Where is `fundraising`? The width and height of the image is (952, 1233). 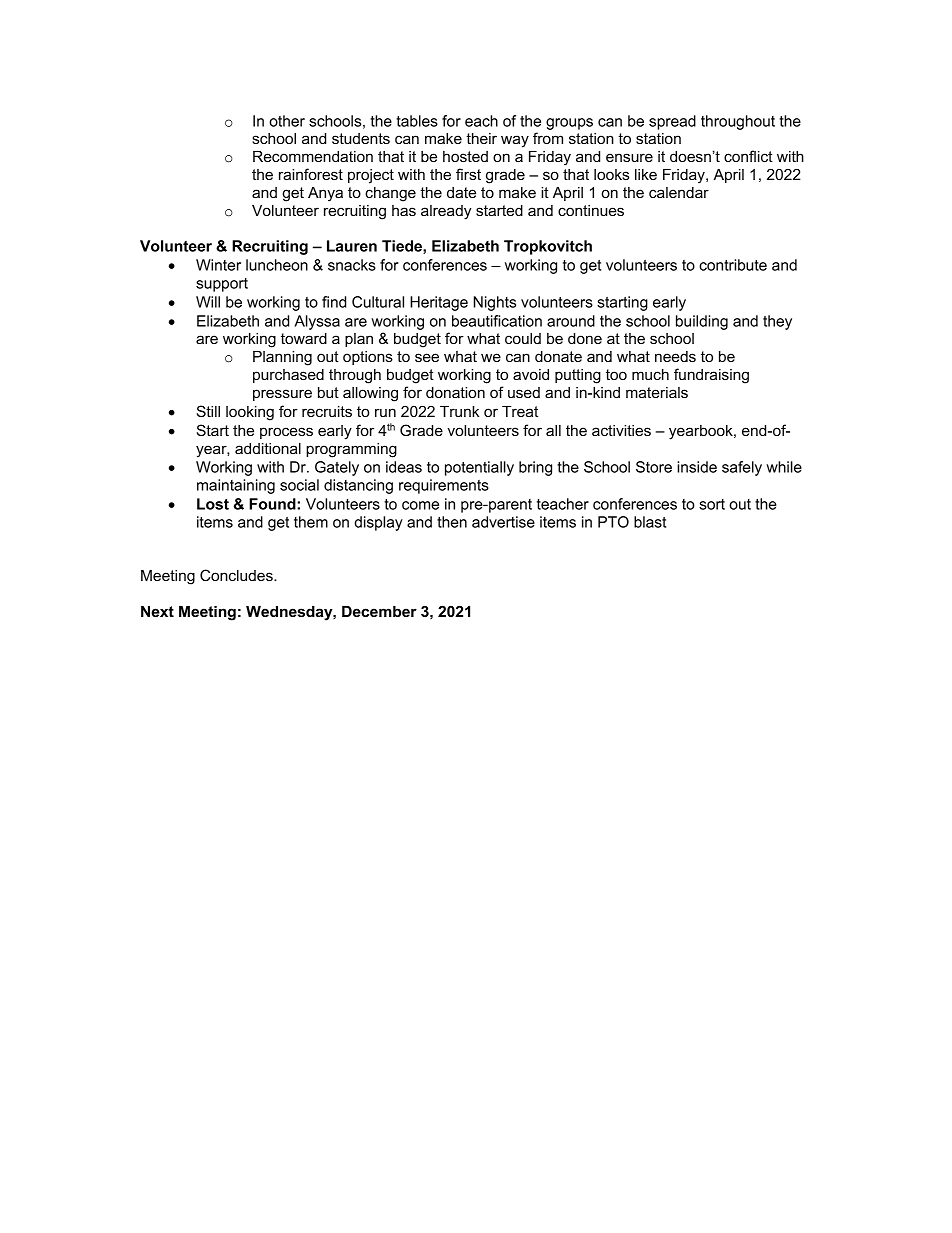
fundraising is located at coordinates (711, 376).
